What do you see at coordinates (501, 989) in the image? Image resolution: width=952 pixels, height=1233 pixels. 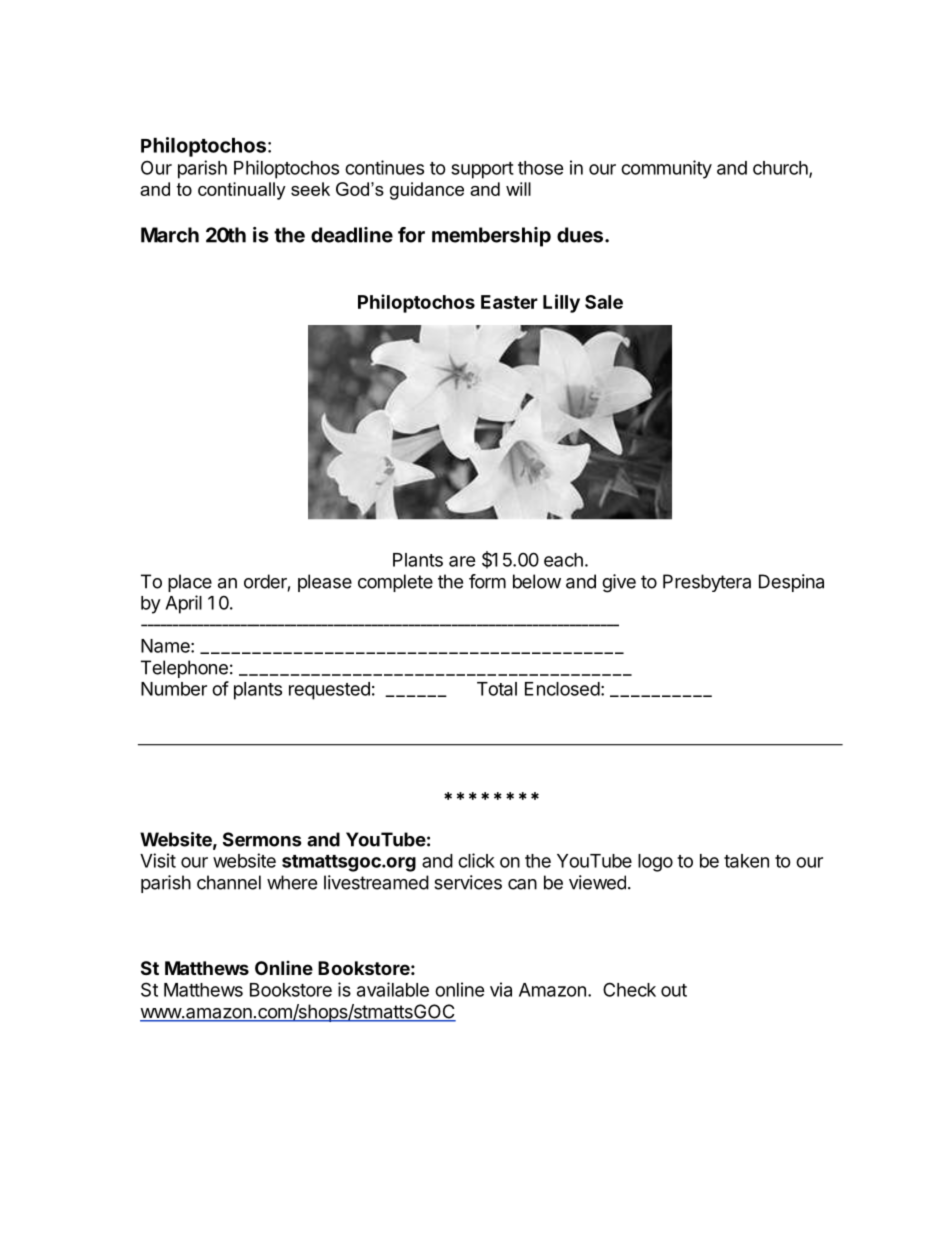 I see `via` at bounding box center [501, 989].
